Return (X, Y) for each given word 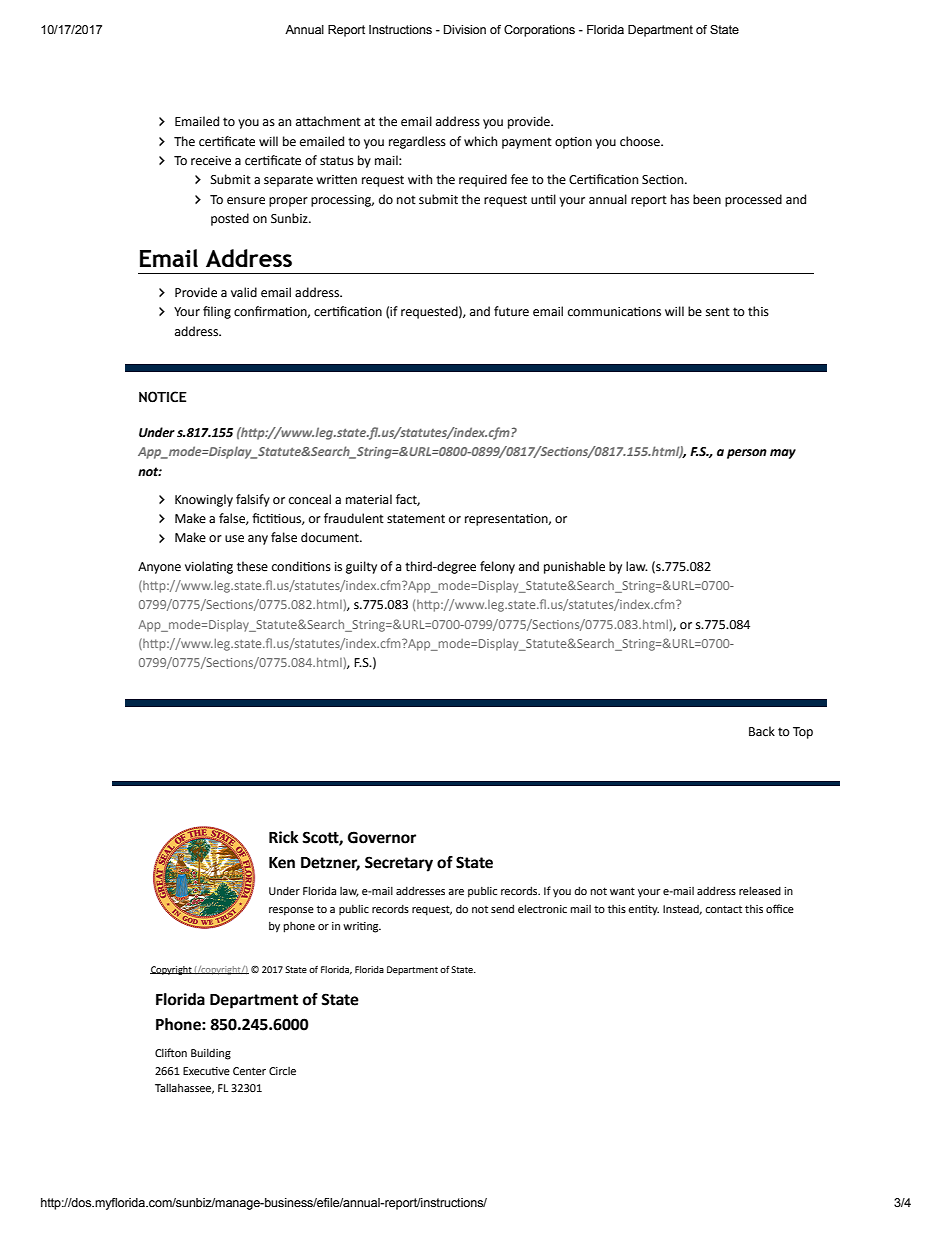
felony (497, 567)
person (747, 454)
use (234, 539)
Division (465, 29)
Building (211, 1054)
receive (211, 161)
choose (641, 141)
